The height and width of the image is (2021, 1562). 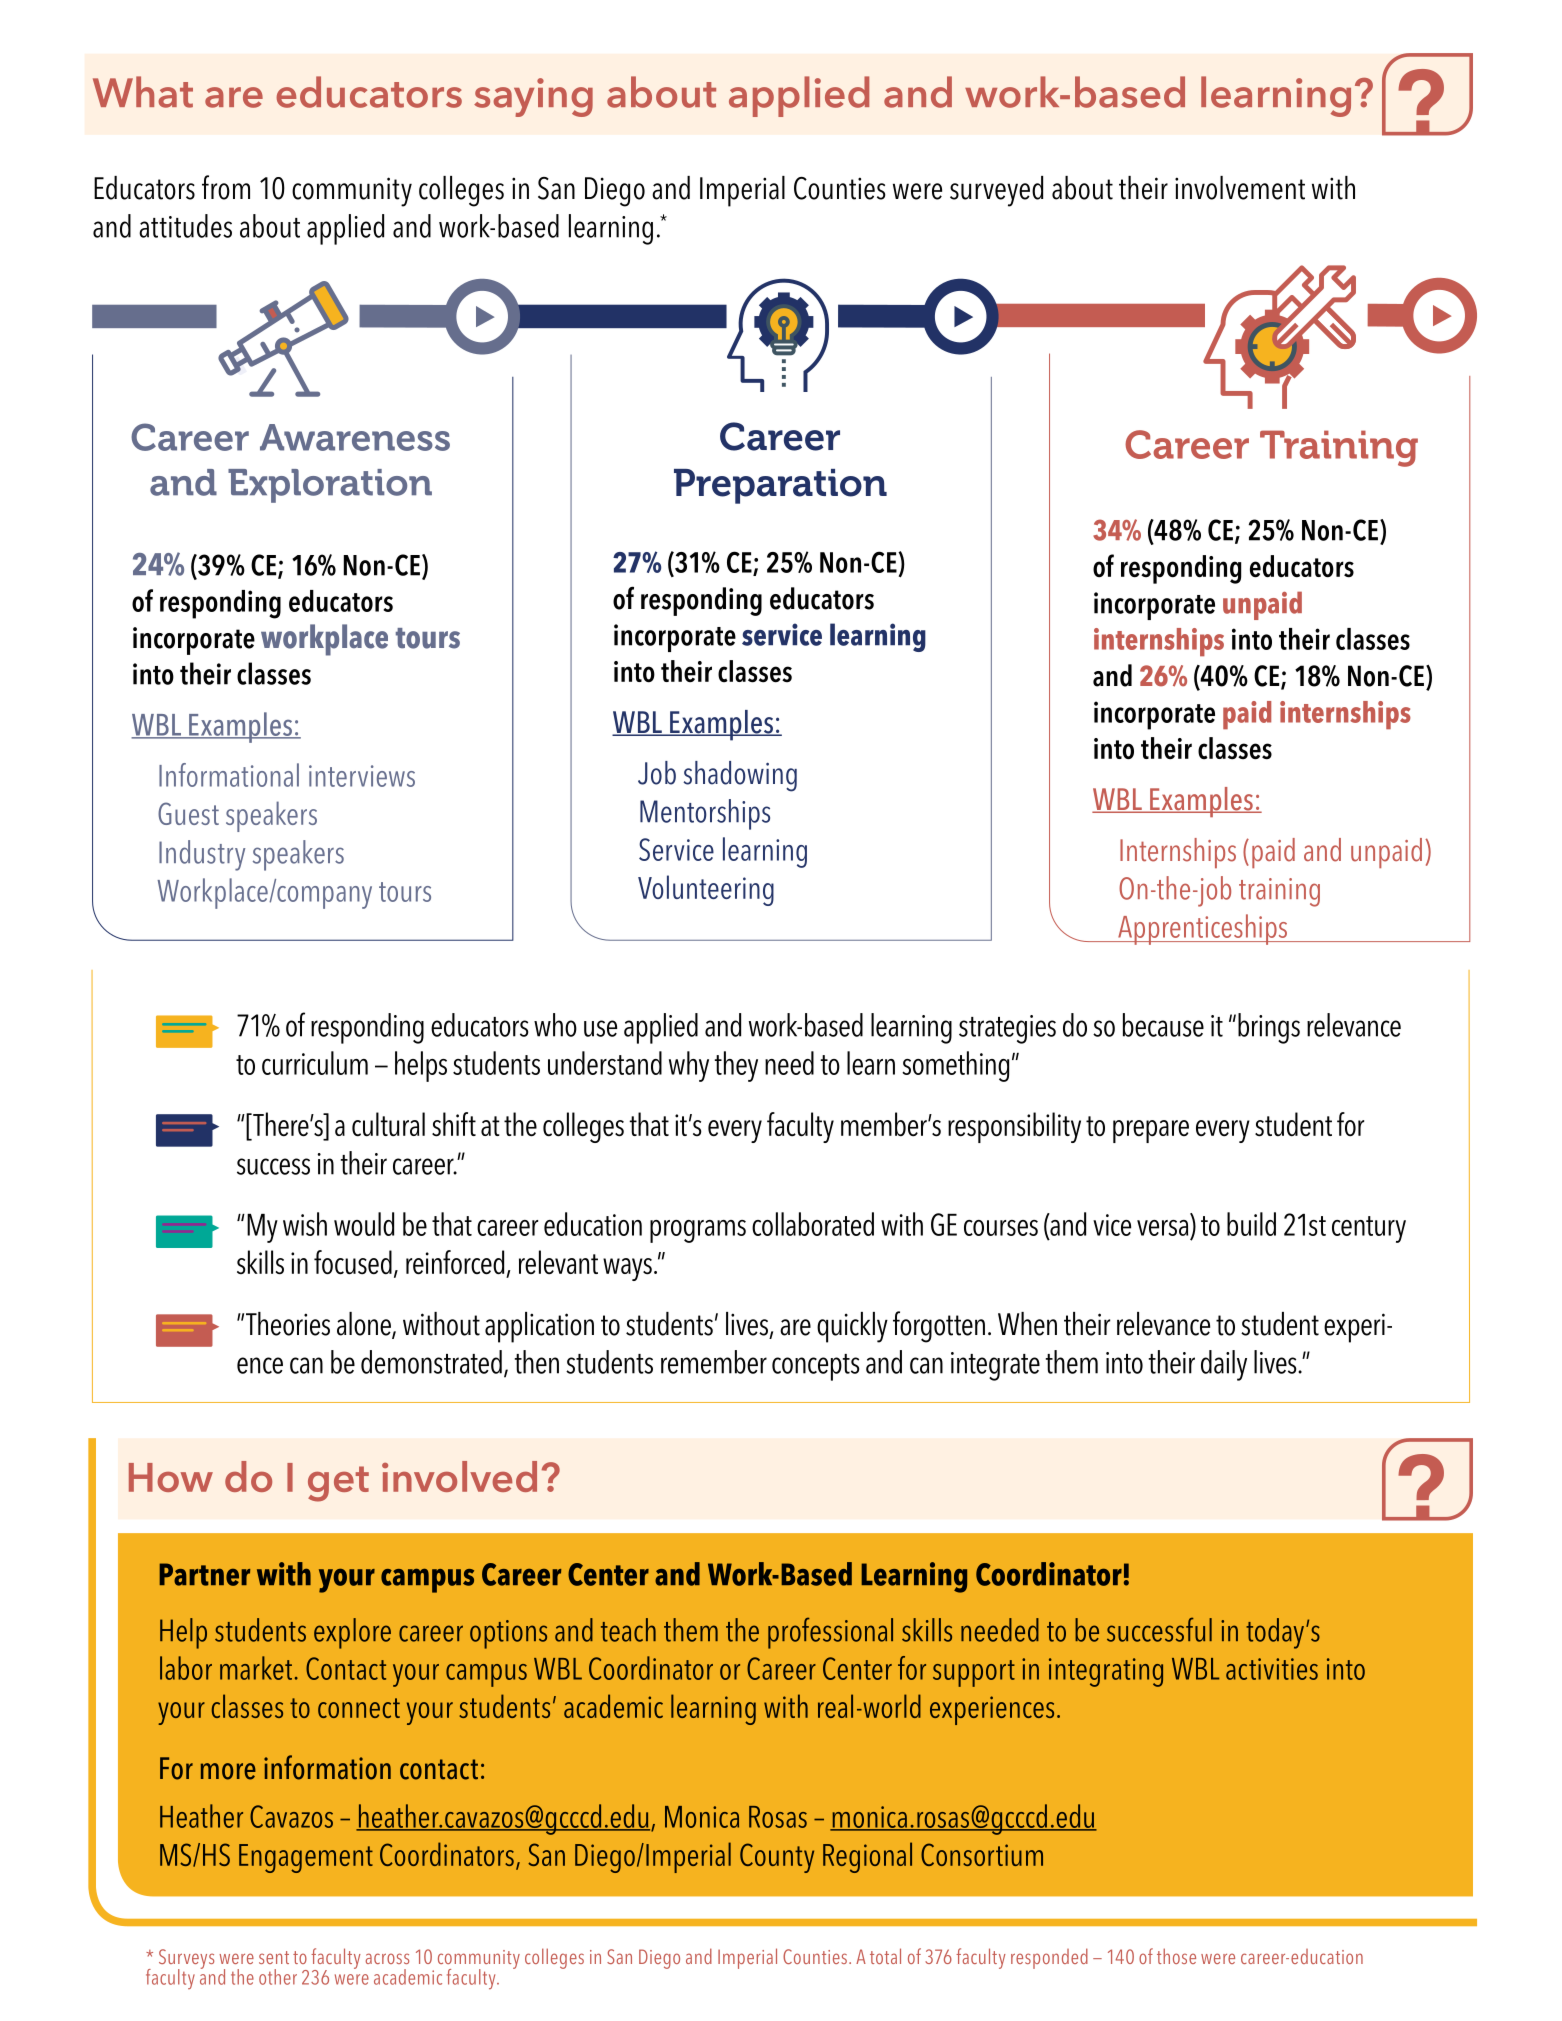 What do you see at coordinates (740, 776) in the image?
I see `shadowing` at bounding box center [740, 776].
